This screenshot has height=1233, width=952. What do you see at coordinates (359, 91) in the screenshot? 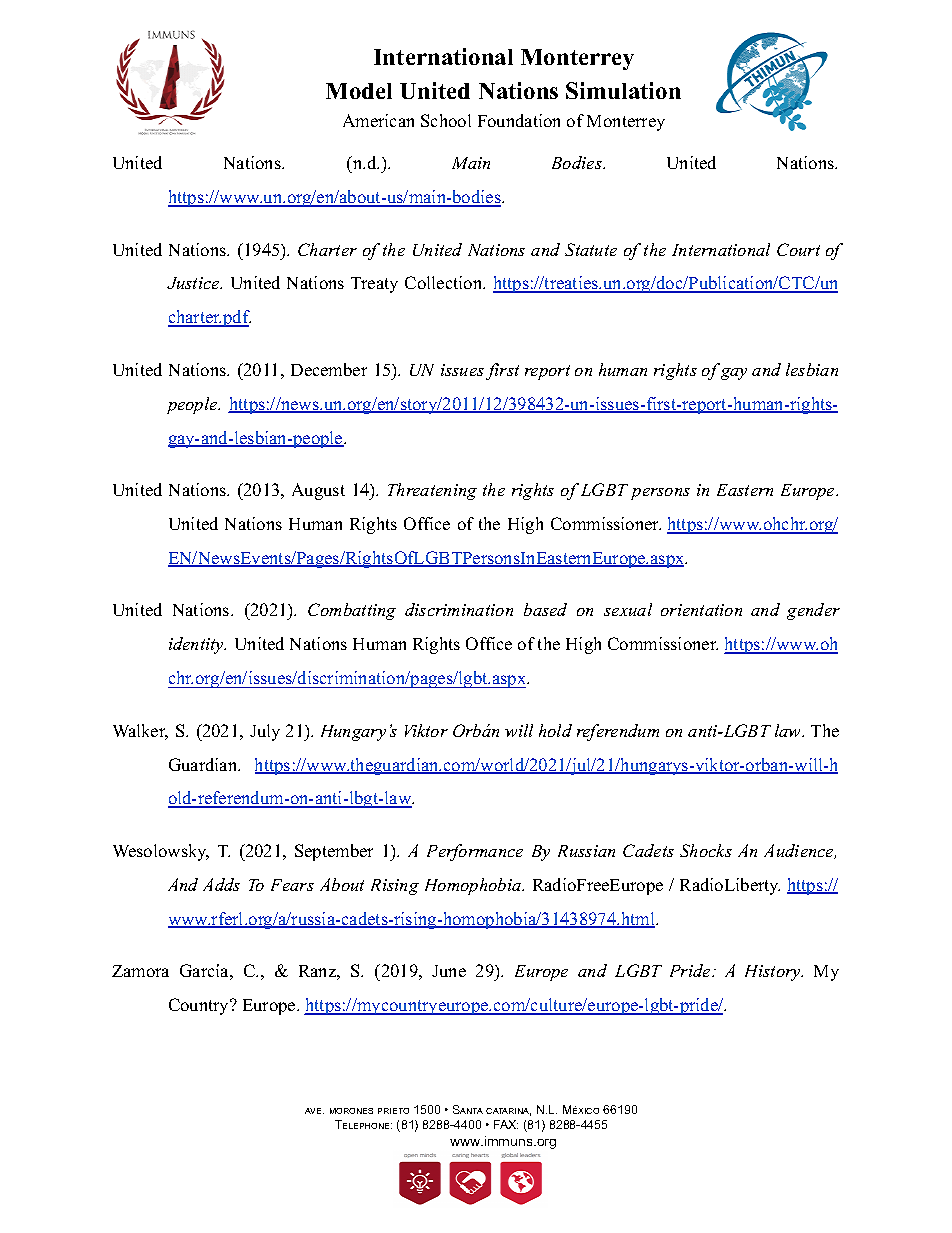
I see `Model` at bounding box center [359, 91].
